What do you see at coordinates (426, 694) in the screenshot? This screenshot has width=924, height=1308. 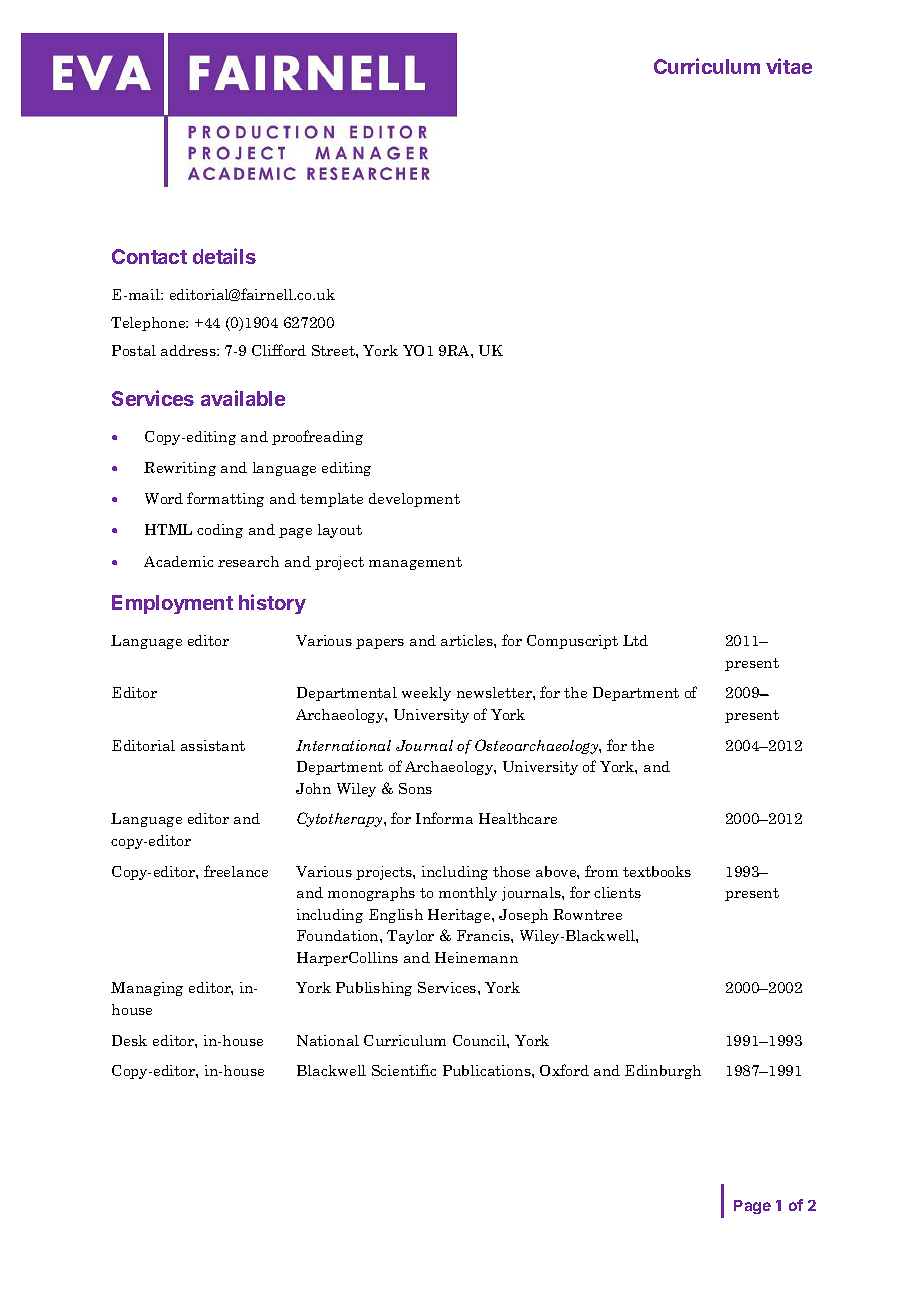 I see `weekly` at bounding box center [426, 694].
